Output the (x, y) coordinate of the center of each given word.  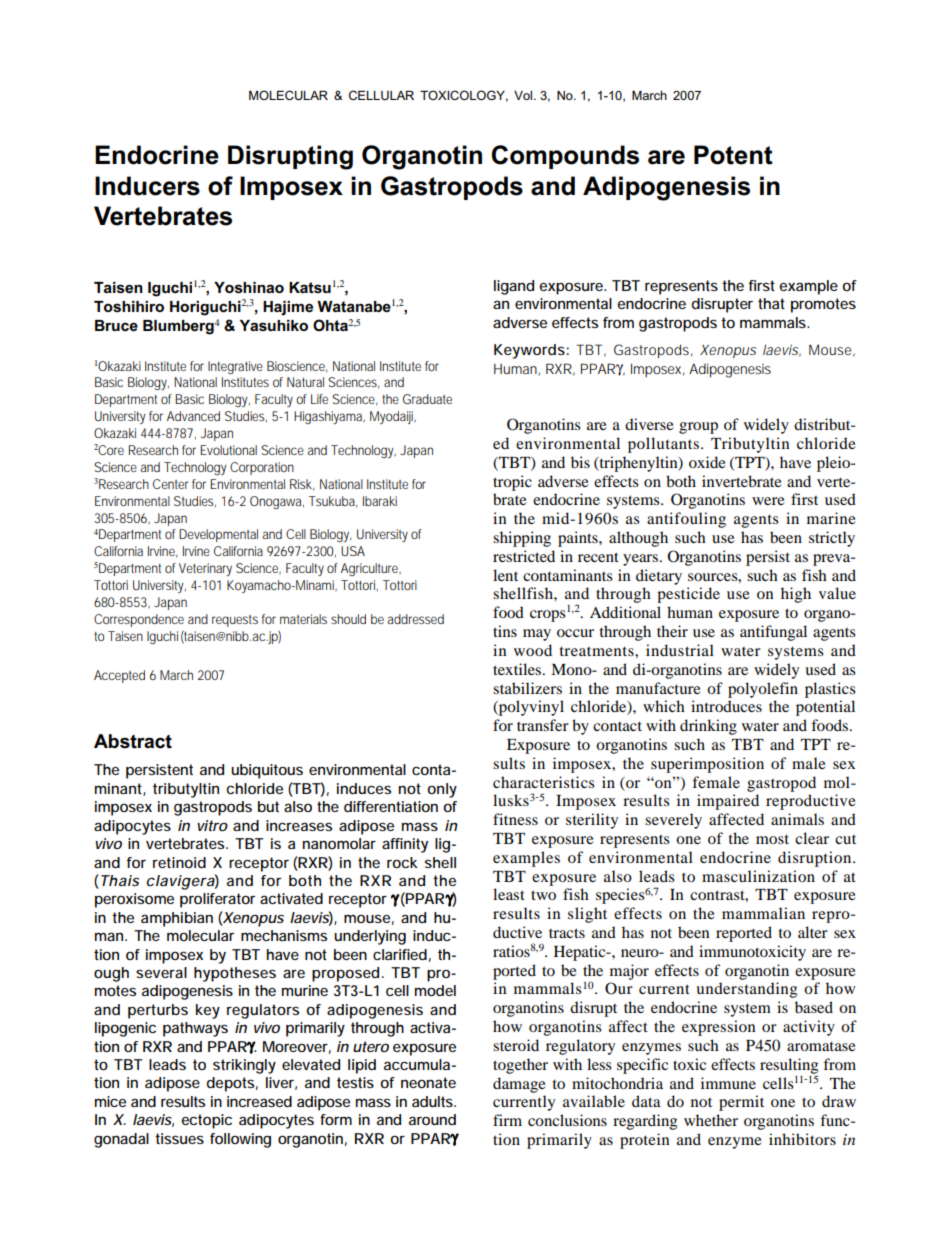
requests (235, 621)
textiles (518, 669)
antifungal (773, 633)
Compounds (565, 157)
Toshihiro (129, 306)
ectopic (207, 1121)
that (771, 303)
